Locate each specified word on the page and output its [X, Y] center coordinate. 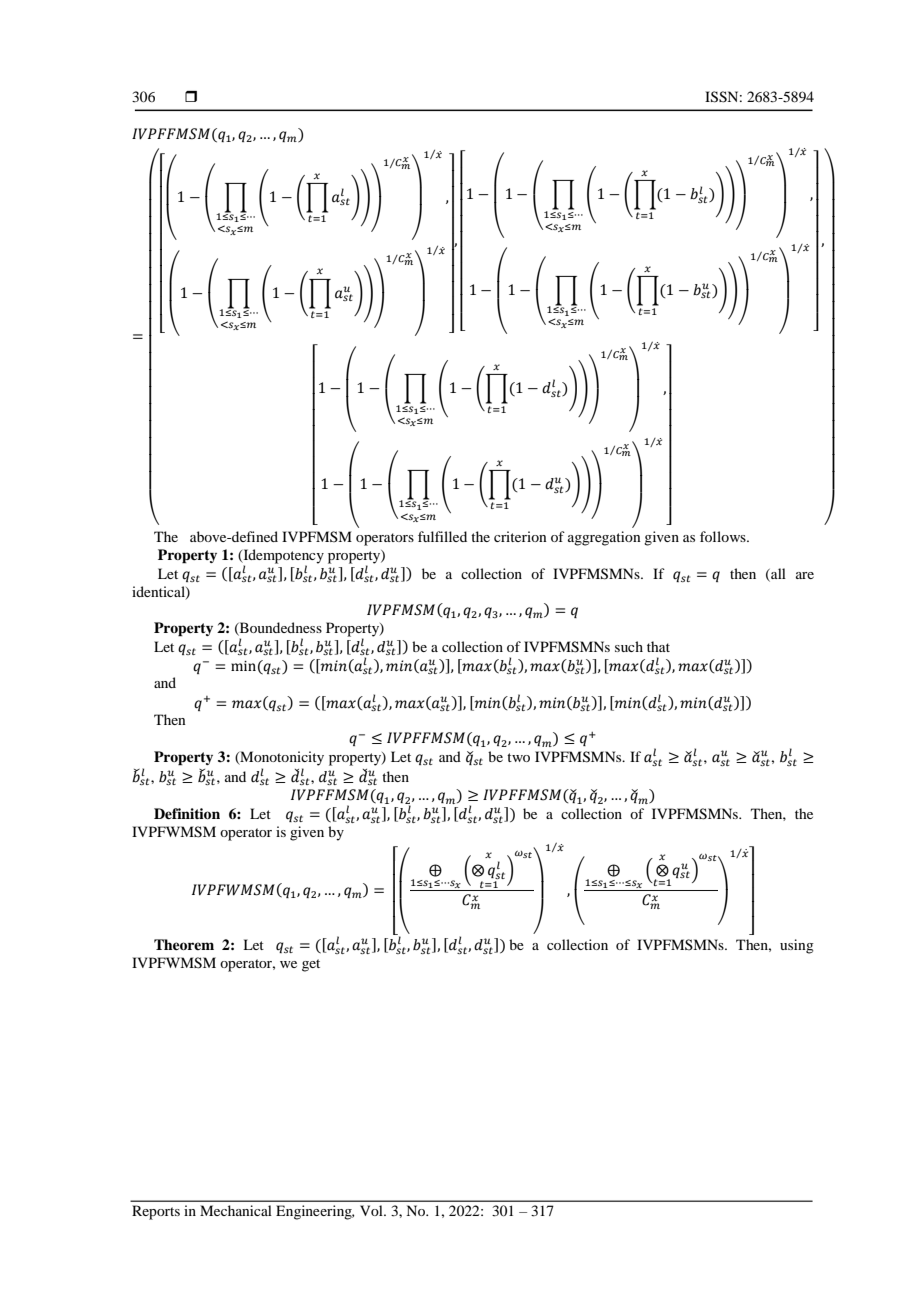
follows [724, 536]
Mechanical [236, 1210]
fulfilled [442, 536]
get [311, 965]
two [518, 757]
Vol [372, 1210]
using [797, 946]
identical [159, 592]
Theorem [184, 944]
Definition [187, 813]
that [658, 646]
